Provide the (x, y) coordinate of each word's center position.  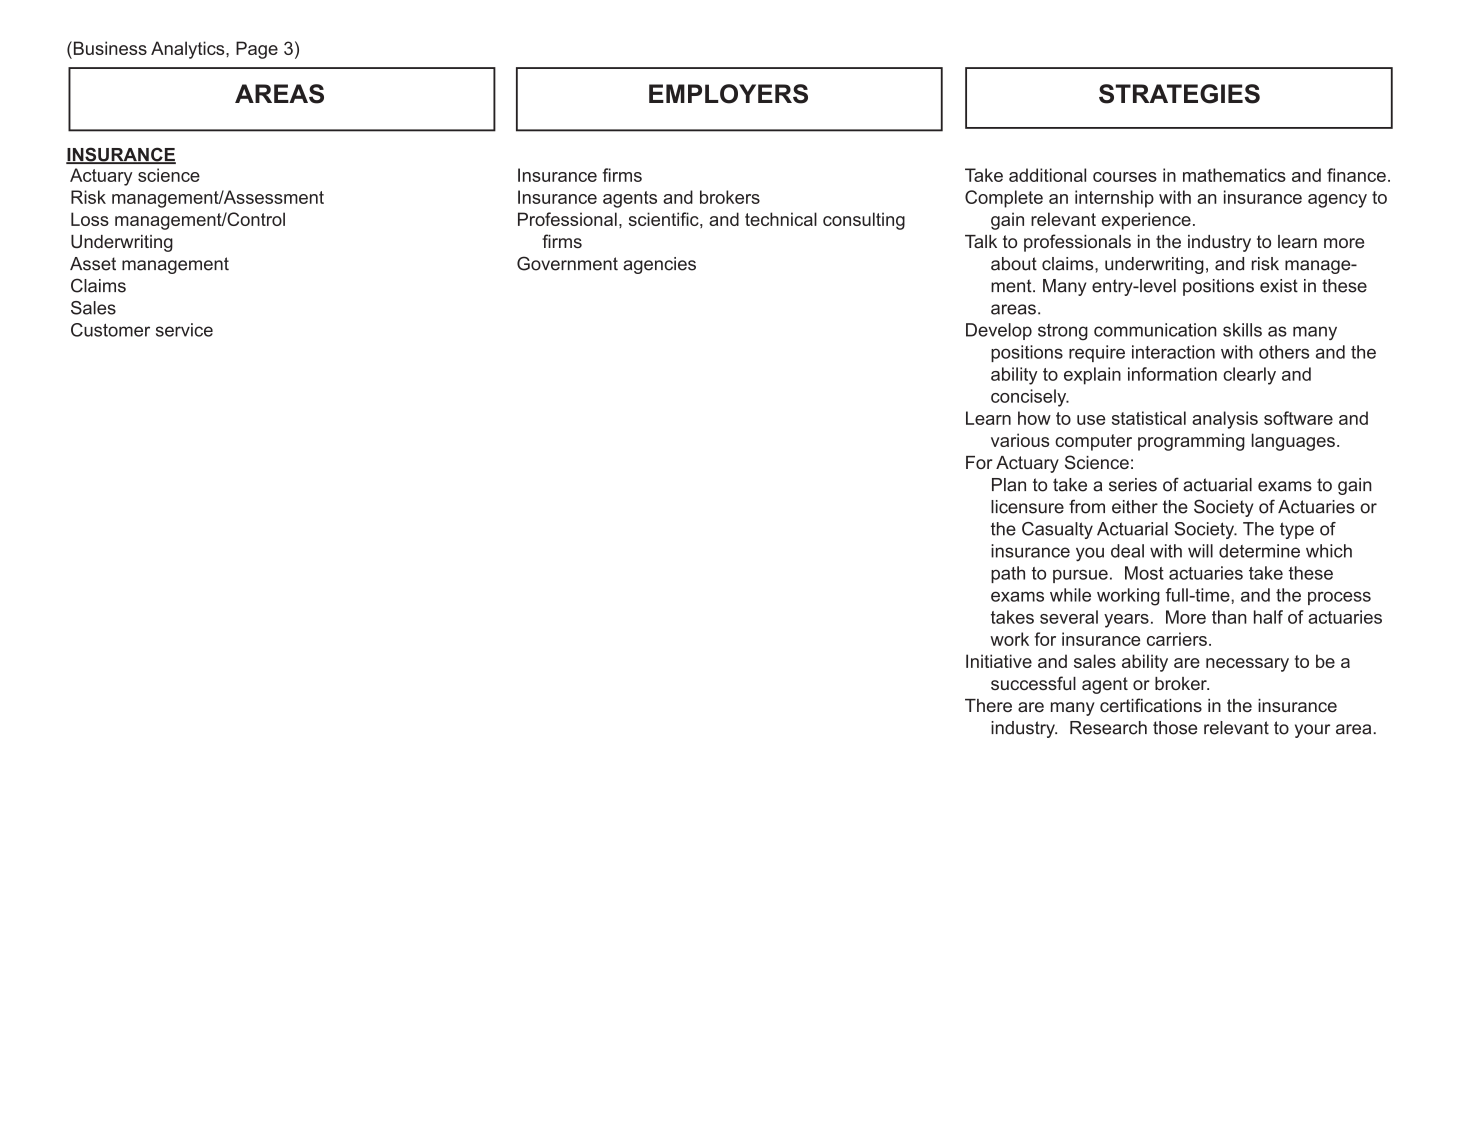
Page (257, 50)
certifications (1151, 705)
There (988, 705)
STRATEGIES (1179, 94)
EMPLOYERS (728, 94)
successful (1033, 683)
